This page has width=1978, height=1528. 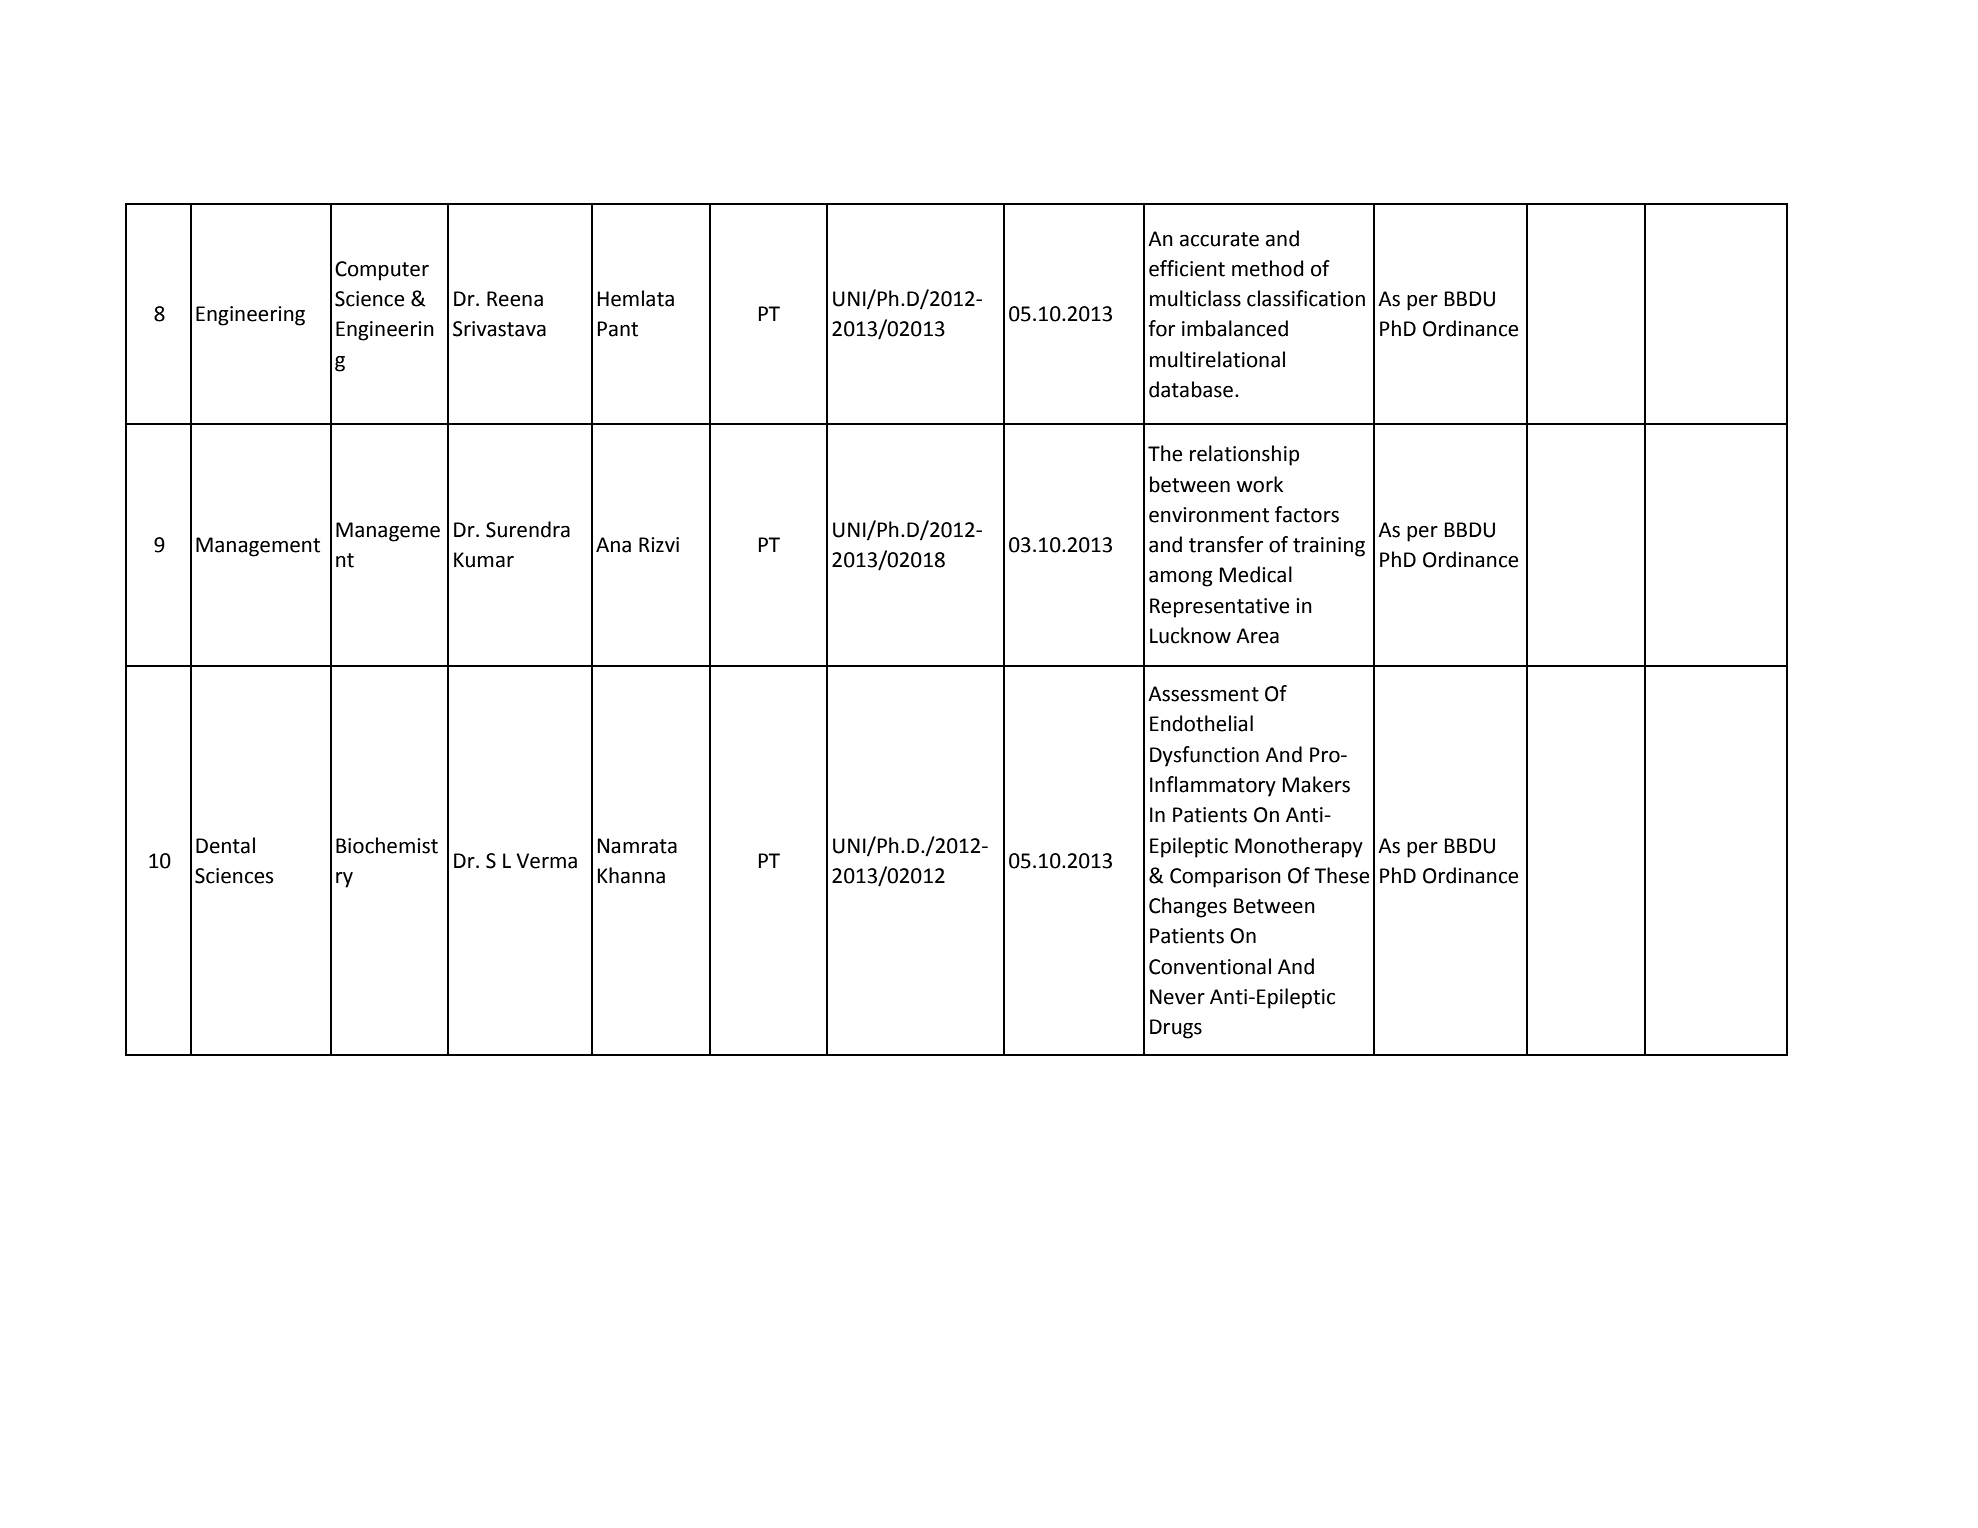 What do you see at coordinates (484, 560) in the page?
I see `Kumar` at bounding box center [484, 560].
